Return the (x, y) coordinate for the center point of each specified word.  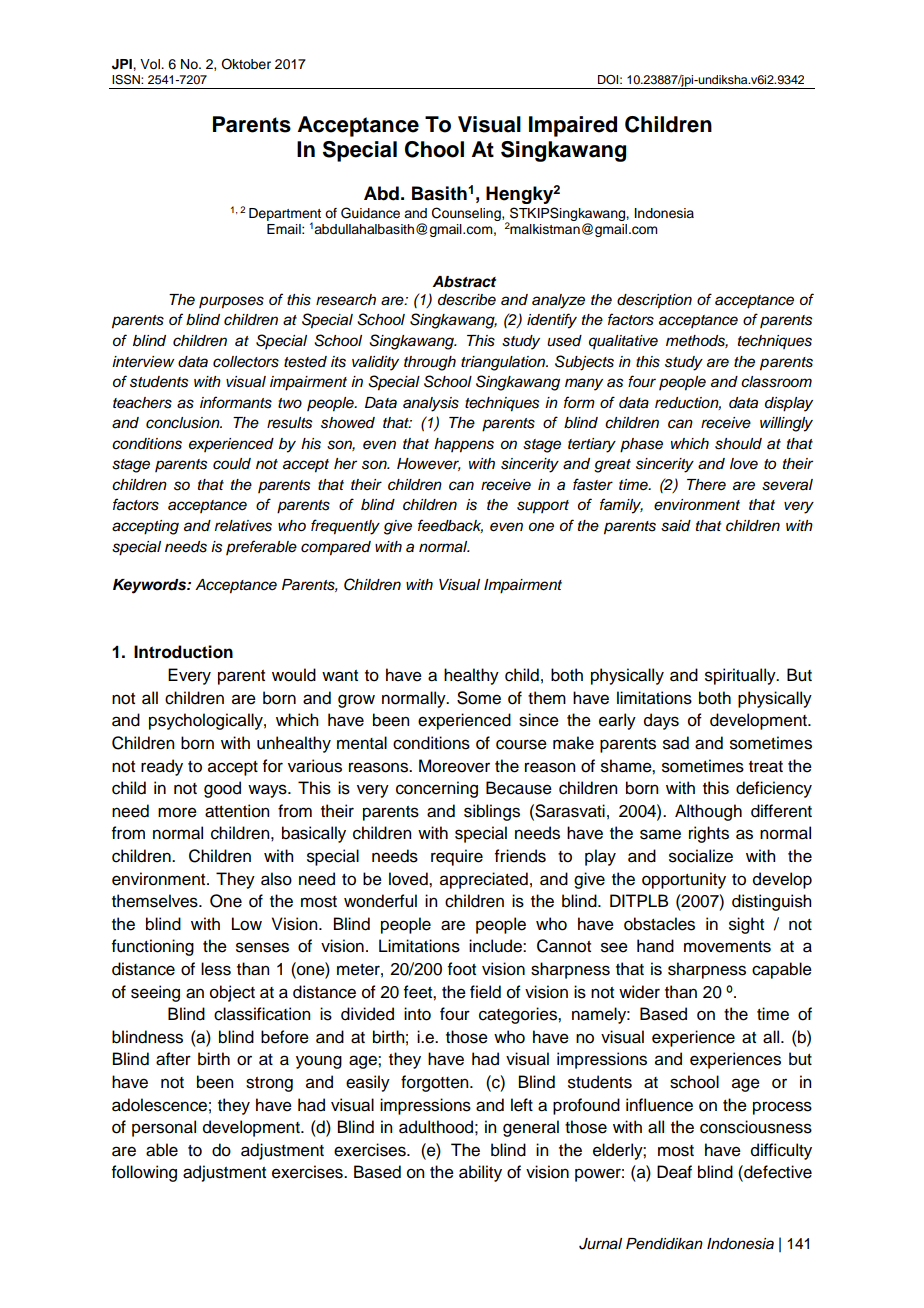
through (430, 363)
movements (727, 947)
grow (356, 701)
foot (462, 969)
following (144, 1173)
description (654, 301)
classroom (776, 382)
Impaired (573, 126)
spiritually (741, 676)
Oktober (246, 64)
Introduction (183, 652)
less (216, 969)
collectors (246, 362)
